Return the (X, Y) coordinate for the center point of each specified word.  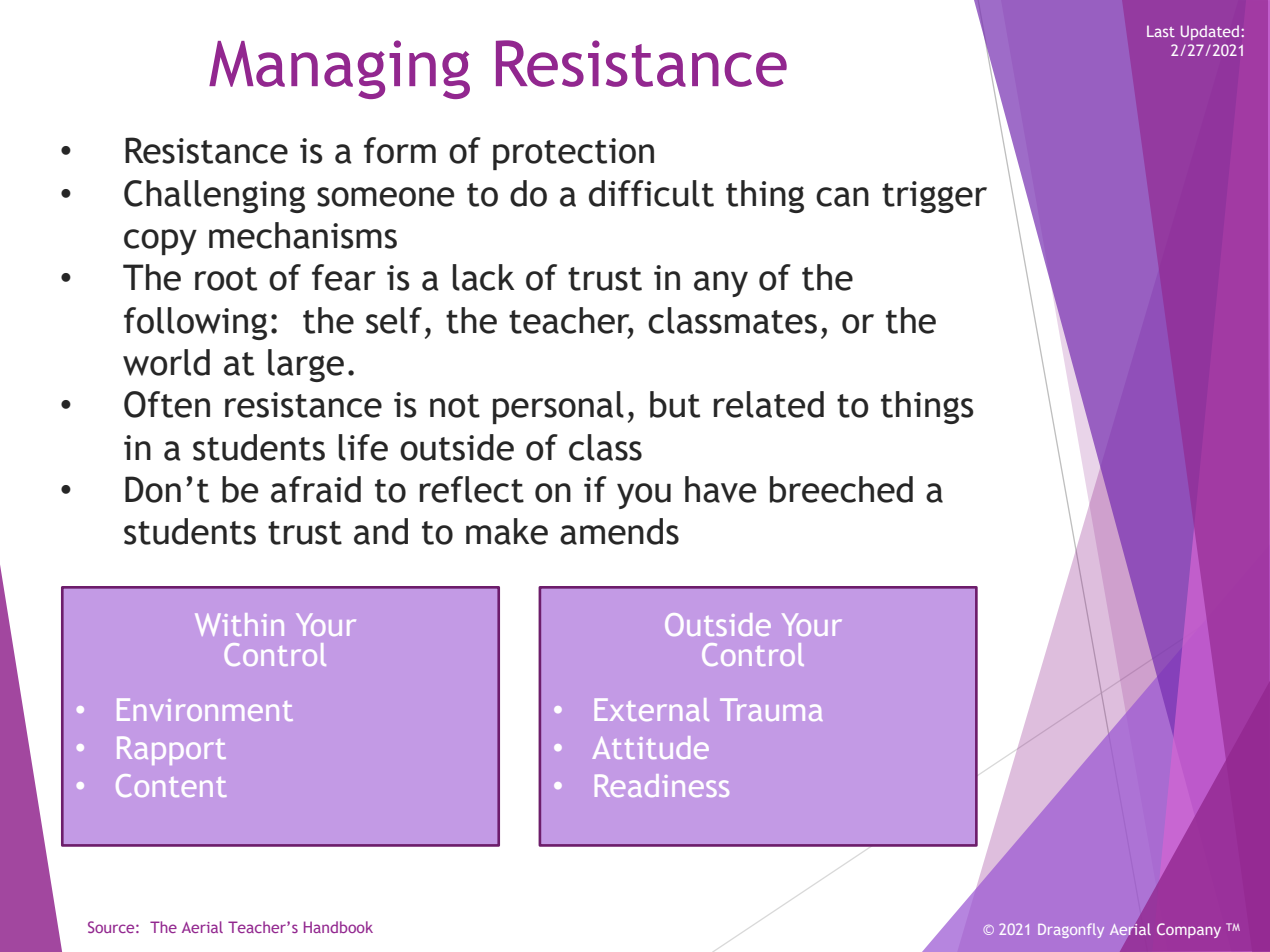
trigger (934, 197)
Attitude (651, 747)
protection (573, 154)
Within (239, 624)
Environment (205, 709)
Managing (339, 69)
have (720, 489)
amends (619, 531)
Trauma (771, 709)
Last (1161, 31)
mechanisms (303, 235)
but (675, 404)
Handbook (338, 927)
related (769, 404)
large (306, 365)
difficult (651, 193)
